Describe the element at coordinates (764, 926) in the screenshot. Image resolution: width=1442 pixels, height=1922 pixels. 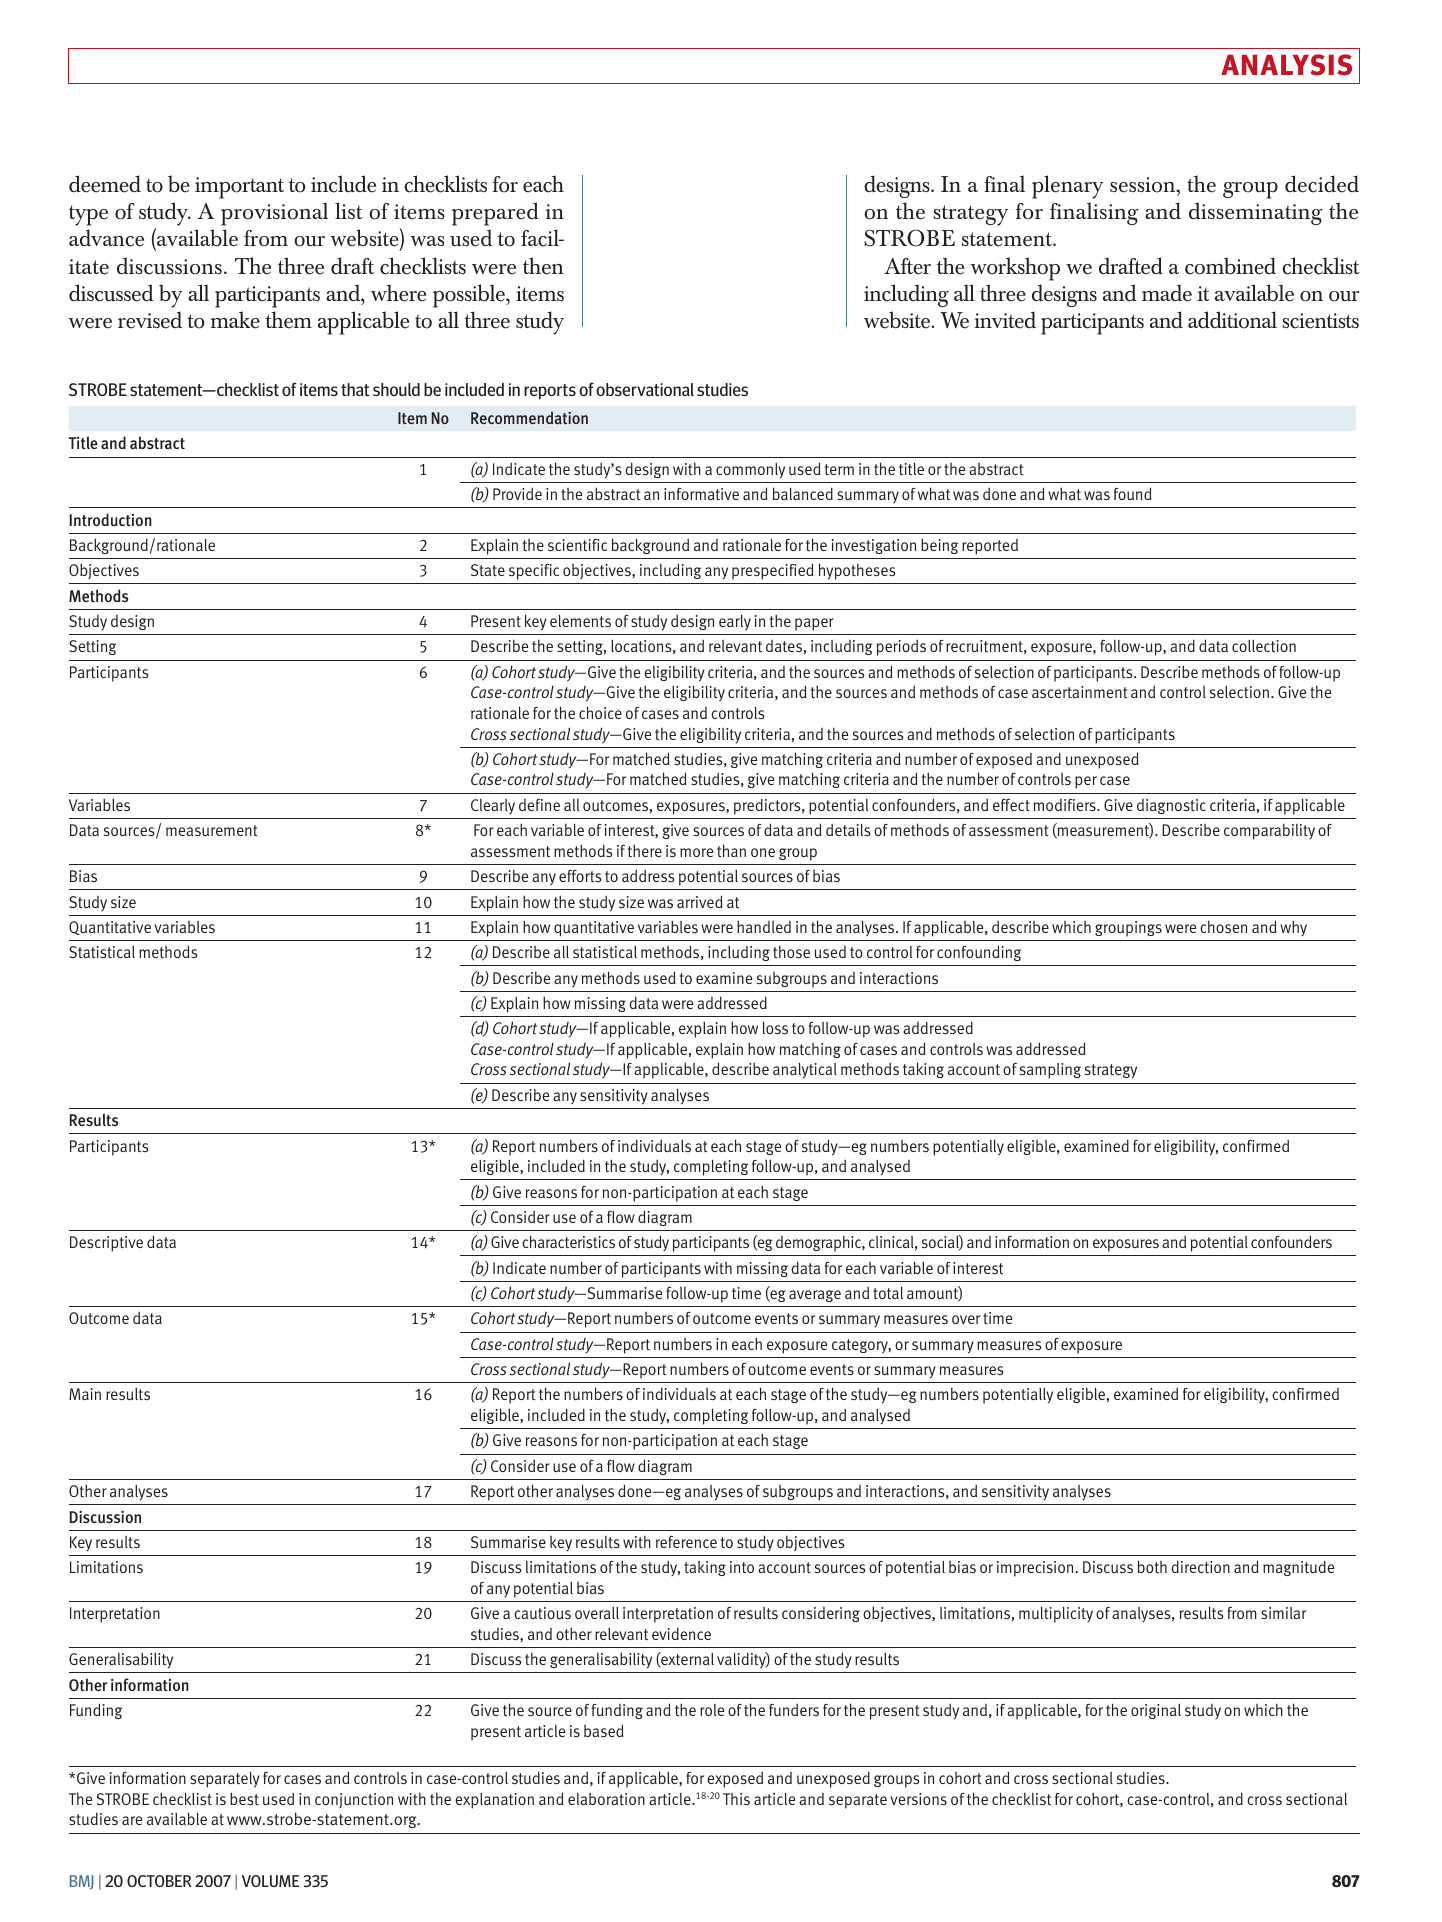
I see `handled` at that location.
